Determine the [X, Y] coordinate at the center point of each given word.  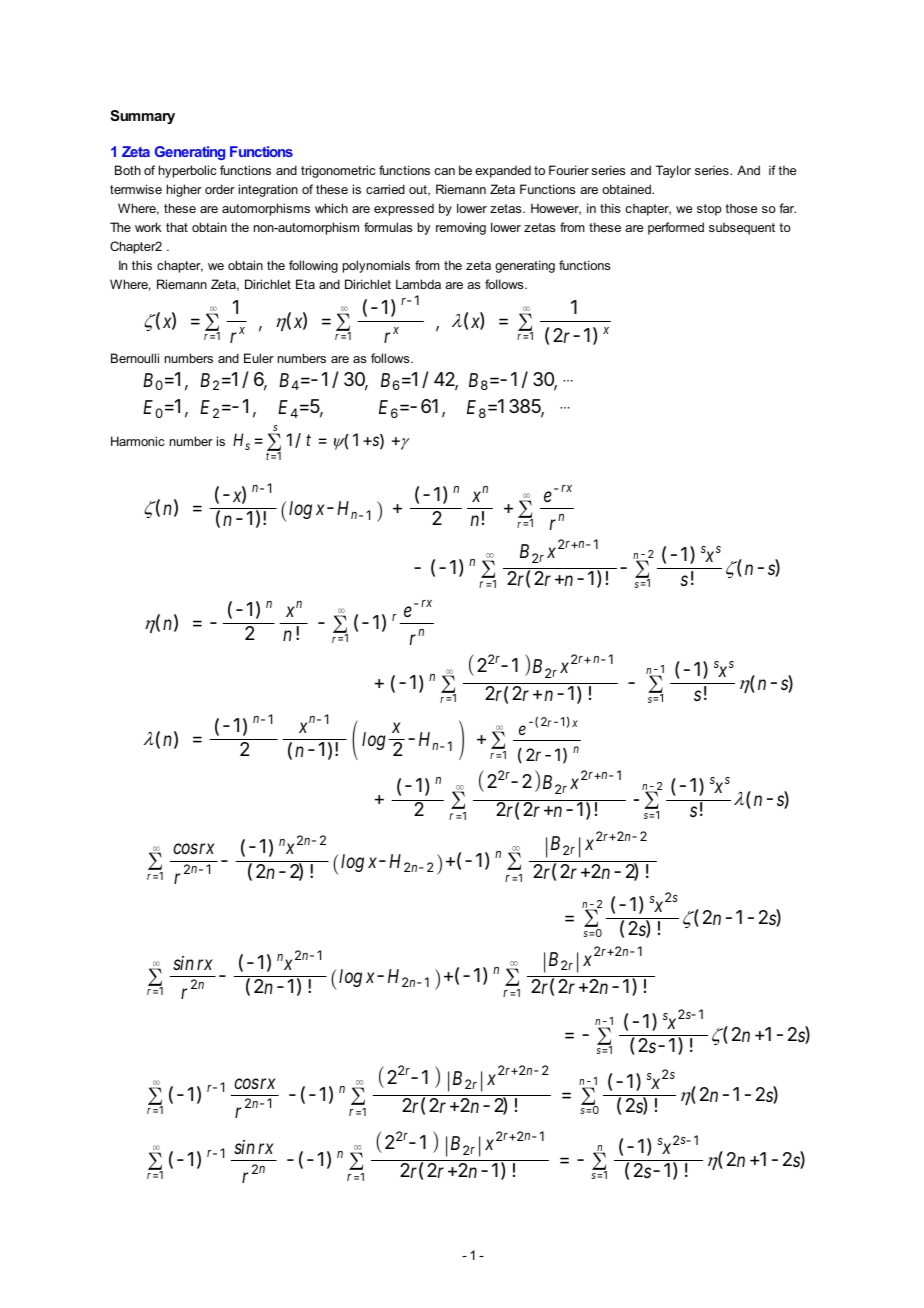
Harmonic [137, 441]
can [444, 171]
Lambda [418, 284]
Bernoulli [135, 358]
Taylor [673, 171]
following [313, 266]
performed [676, 228]
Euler [259, 358]
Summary [142, 117]
